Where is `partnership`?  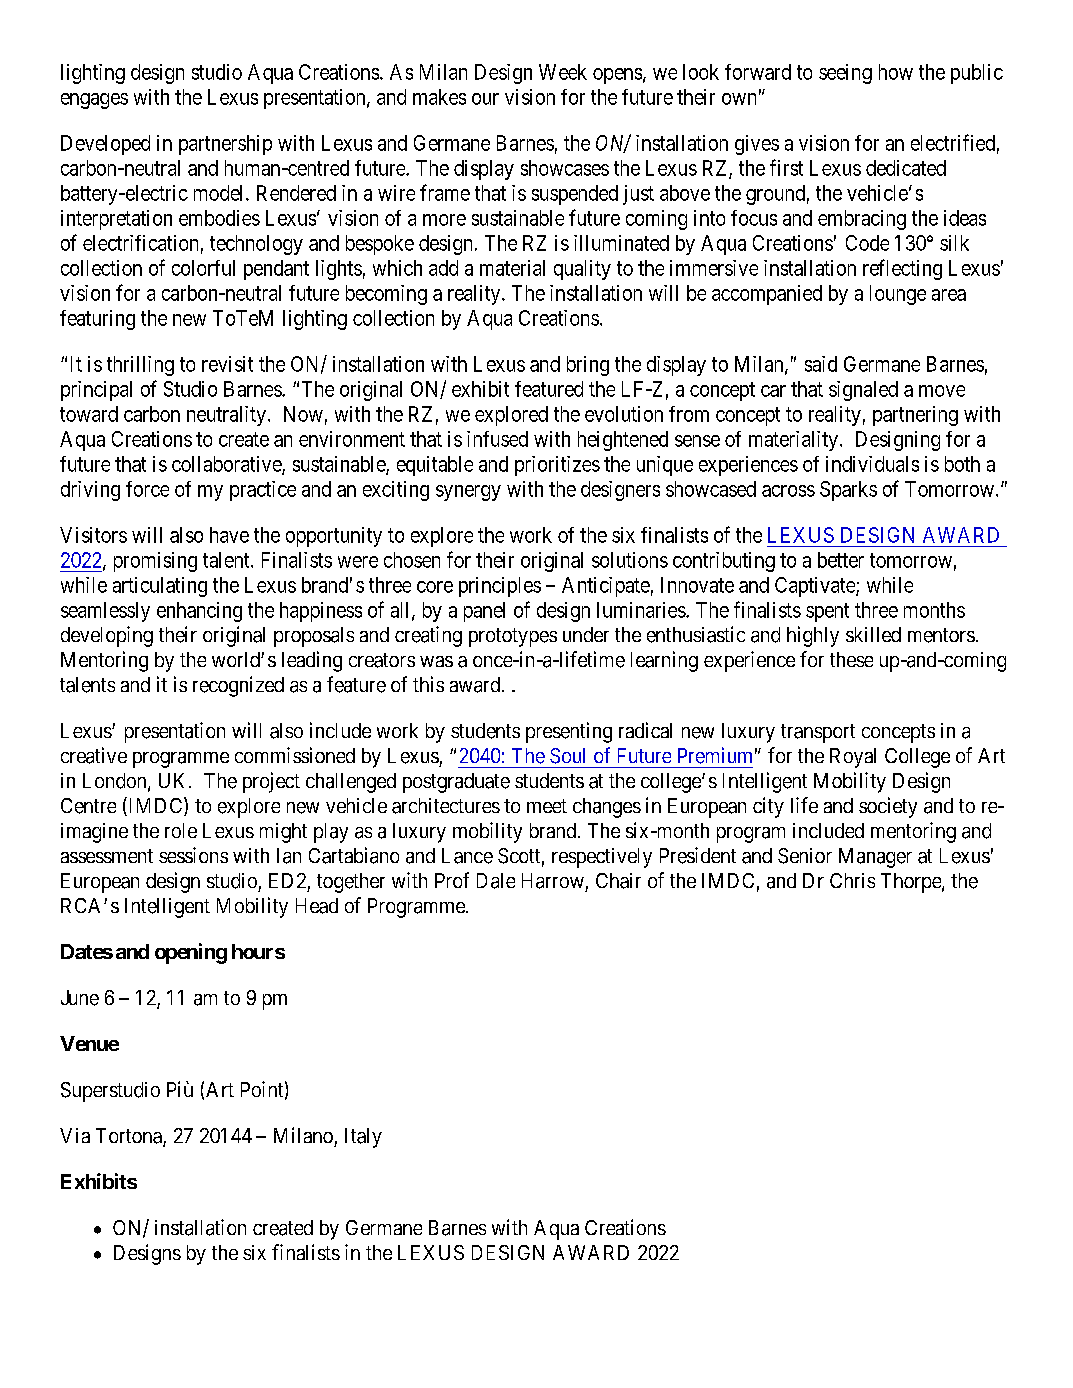
partnership is located at coordinates (225, 145).
